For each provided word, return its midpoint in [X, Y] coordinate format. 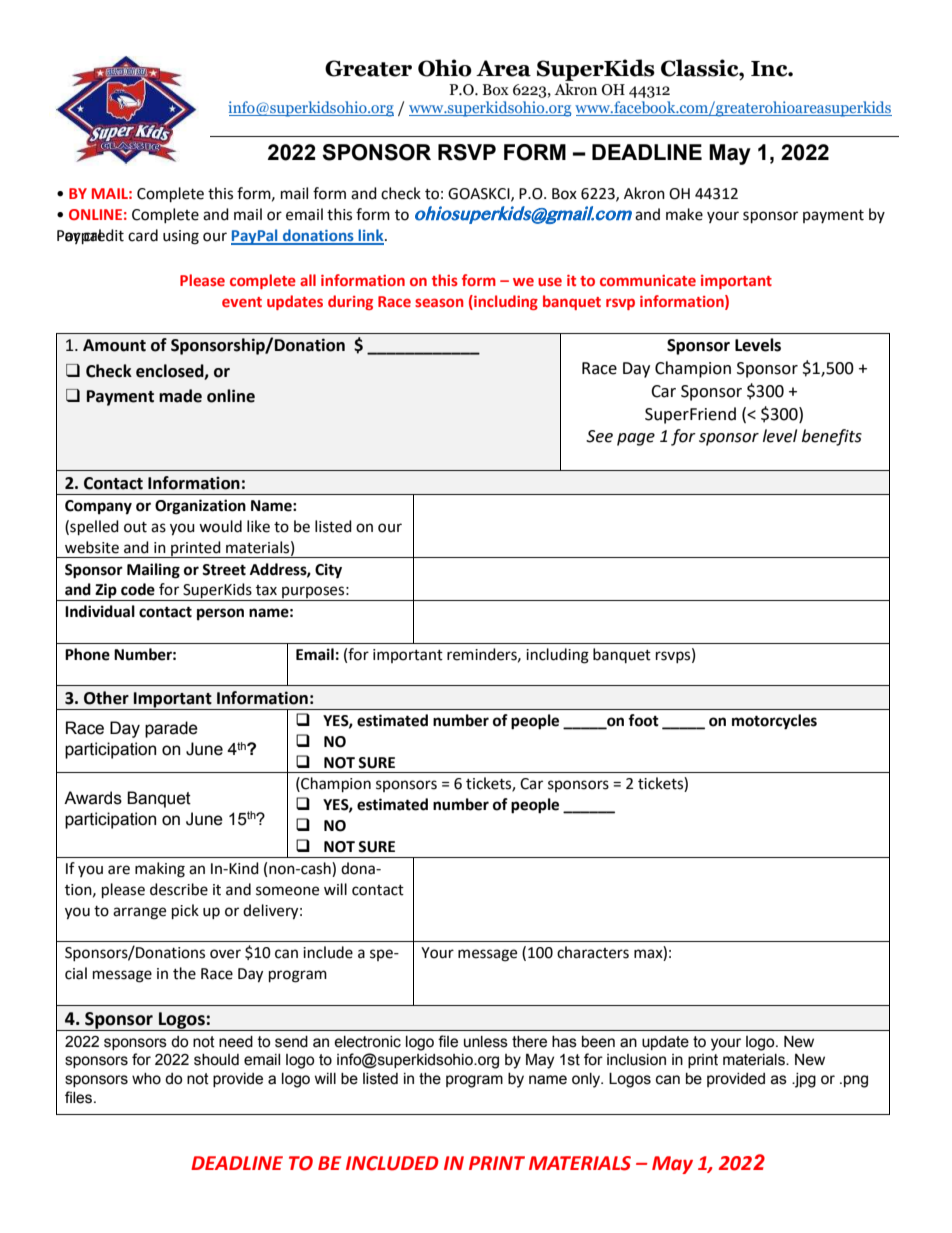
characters [593, 952]
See [599, 436]
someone [287, 891]
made [180, 396]
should [216, 1060]
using [181, 237]
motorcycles [774, 722]
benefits [832, 437]
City [328, 571]
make [684, 214]
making [160, 870]
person [220, 614]
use [550, 281]
